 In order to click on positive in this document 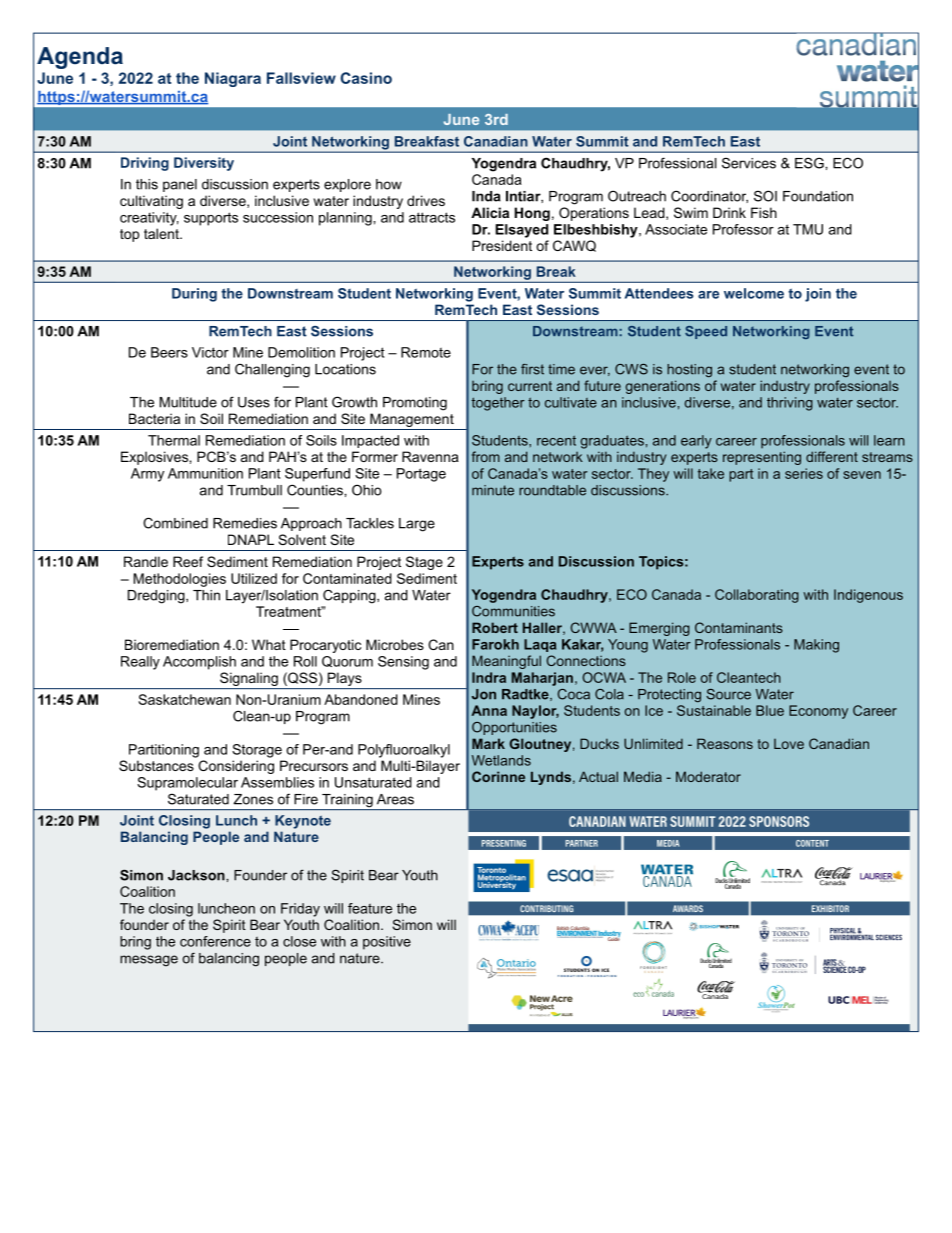, I will do `click(387, 943)`.
